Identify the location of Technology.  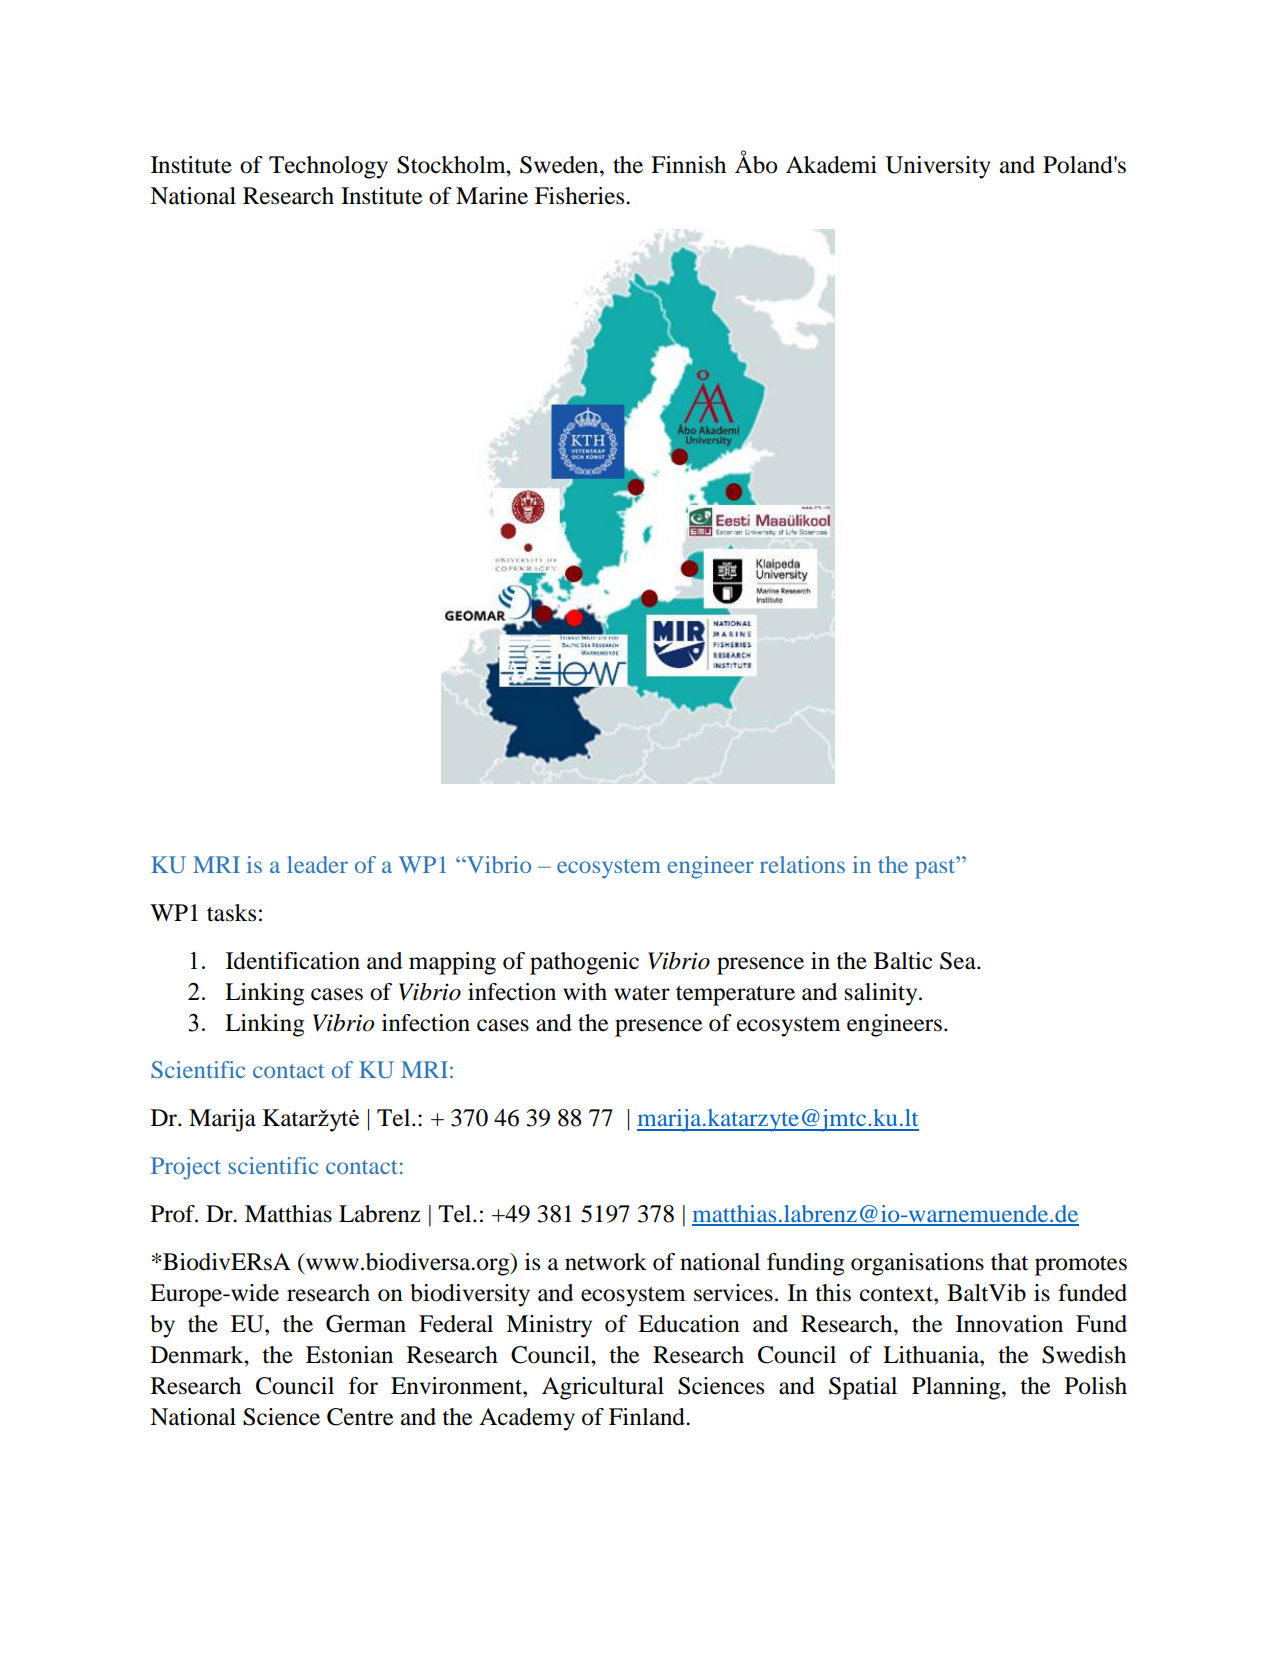
(328, 167).
